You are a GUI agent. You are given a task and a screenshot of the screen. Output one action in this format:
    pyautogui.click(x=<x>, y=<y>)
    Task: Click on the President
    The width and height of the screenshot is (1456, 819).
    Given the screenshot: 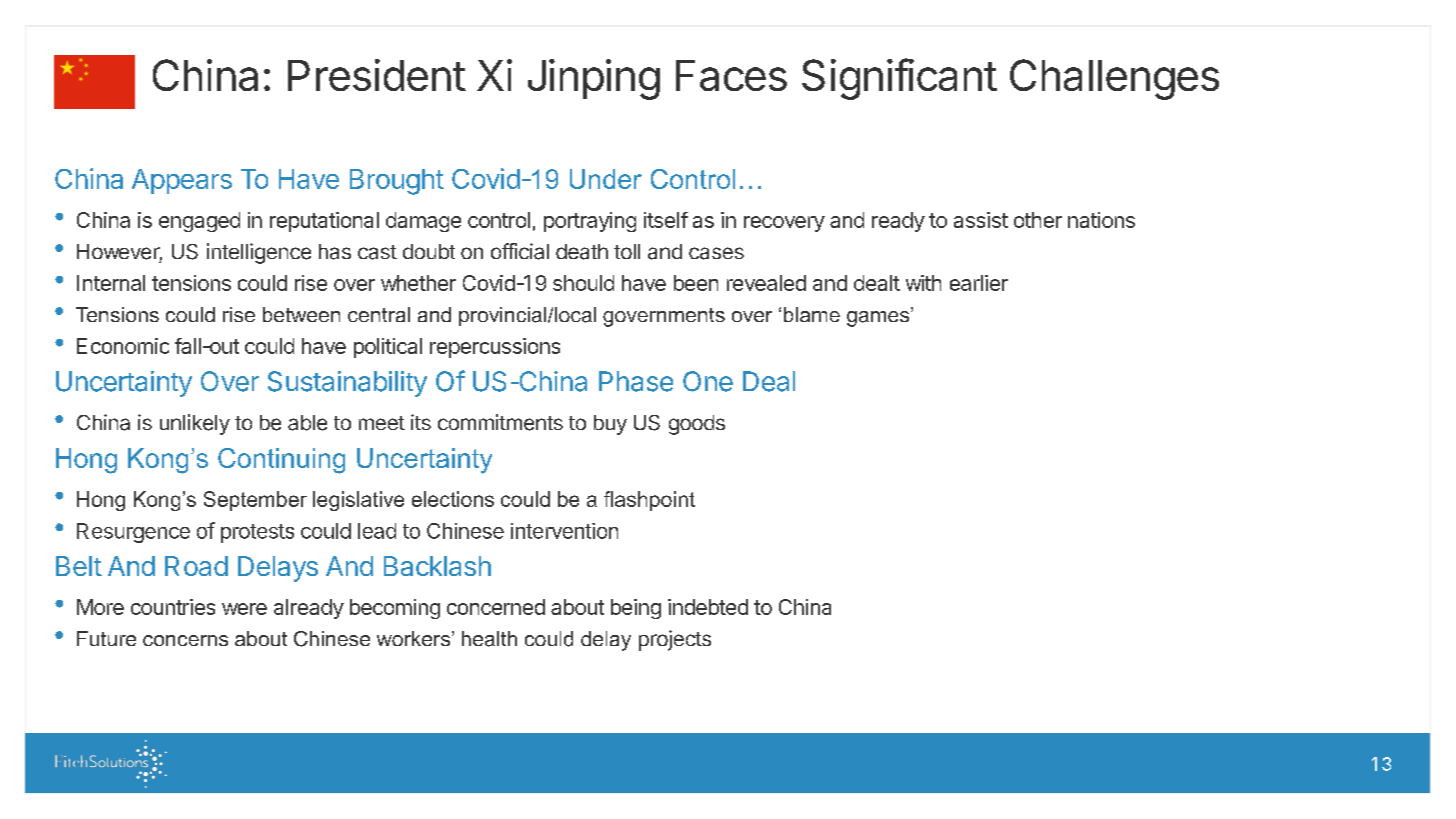 What is the action you would take?
    pyautogui.click(x=377, y=75)
